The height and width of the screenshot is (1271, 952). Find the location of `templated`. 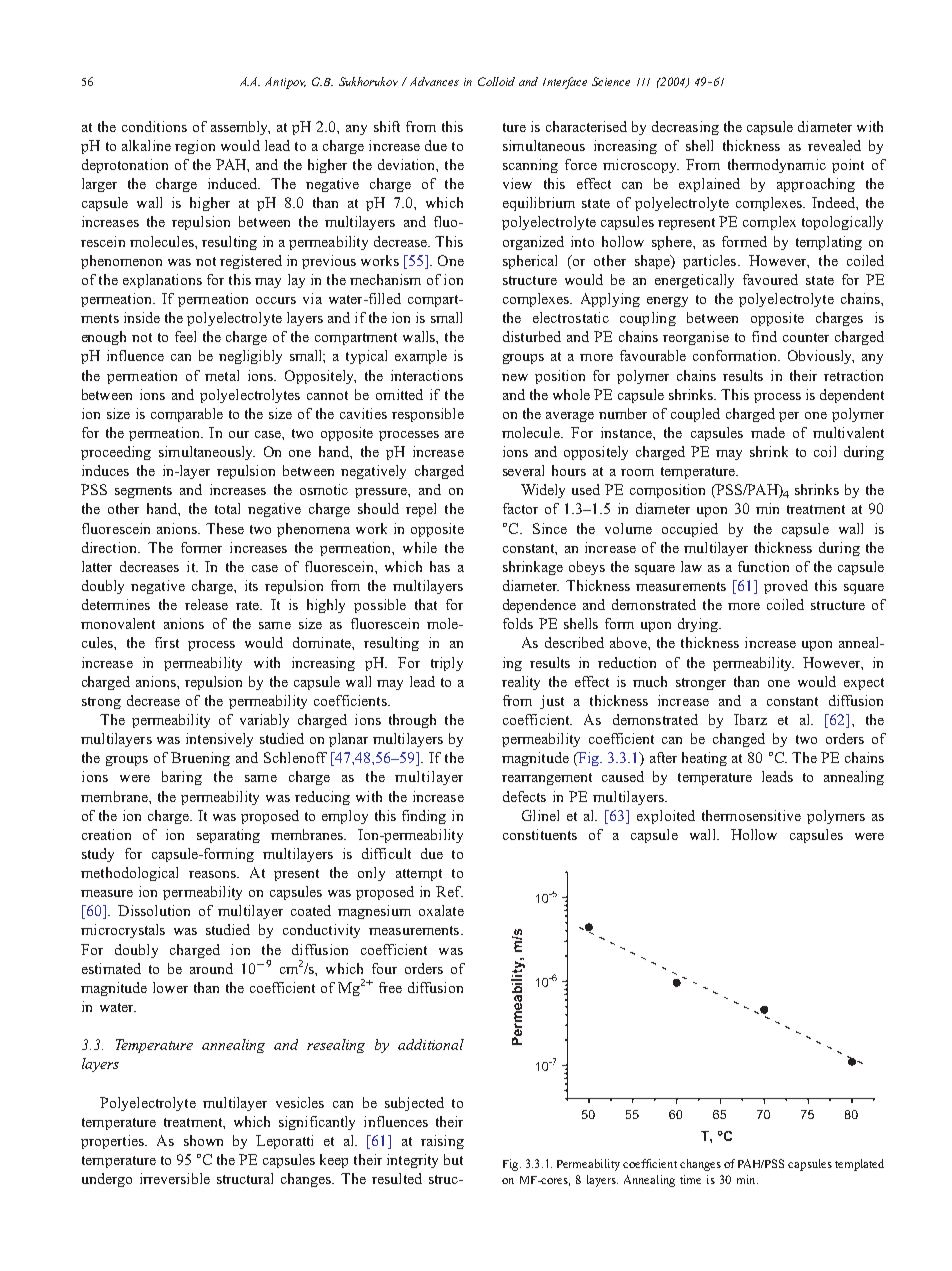

templated is located at coordinates (859, 1165).
